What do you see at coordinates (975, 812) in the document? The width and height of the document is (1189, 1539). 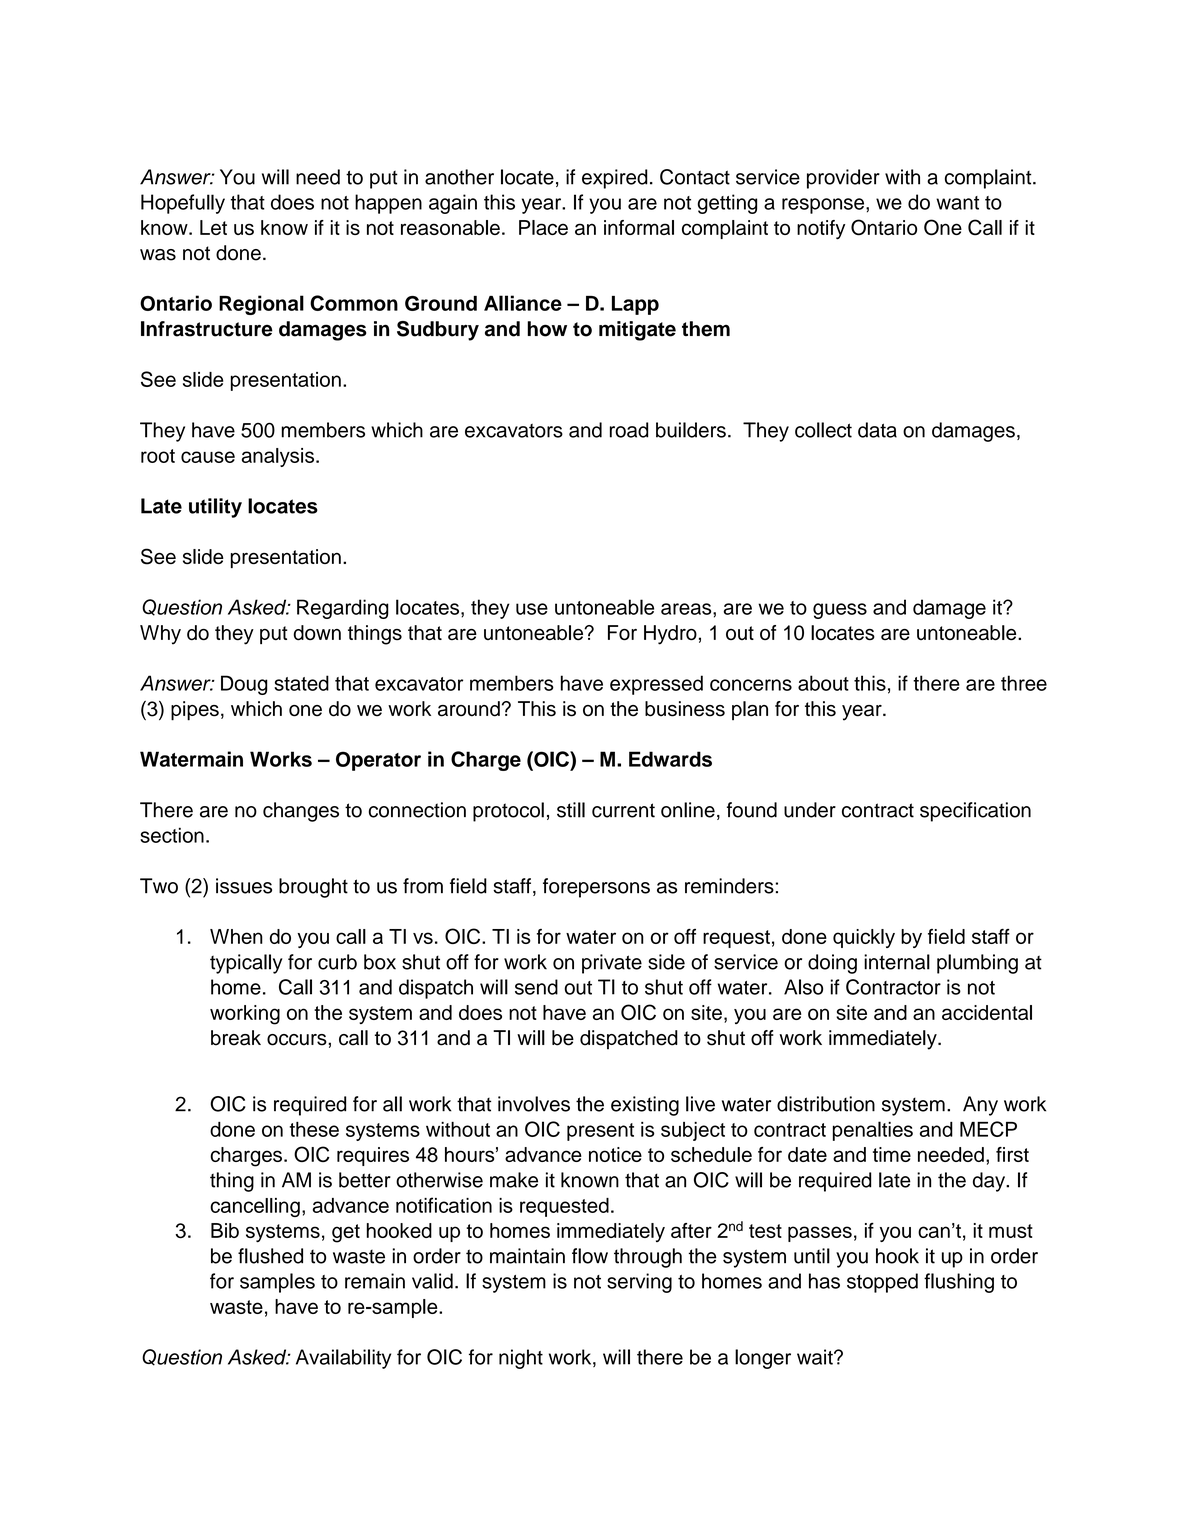 I see `specification` at bounding box center [975, 812].
